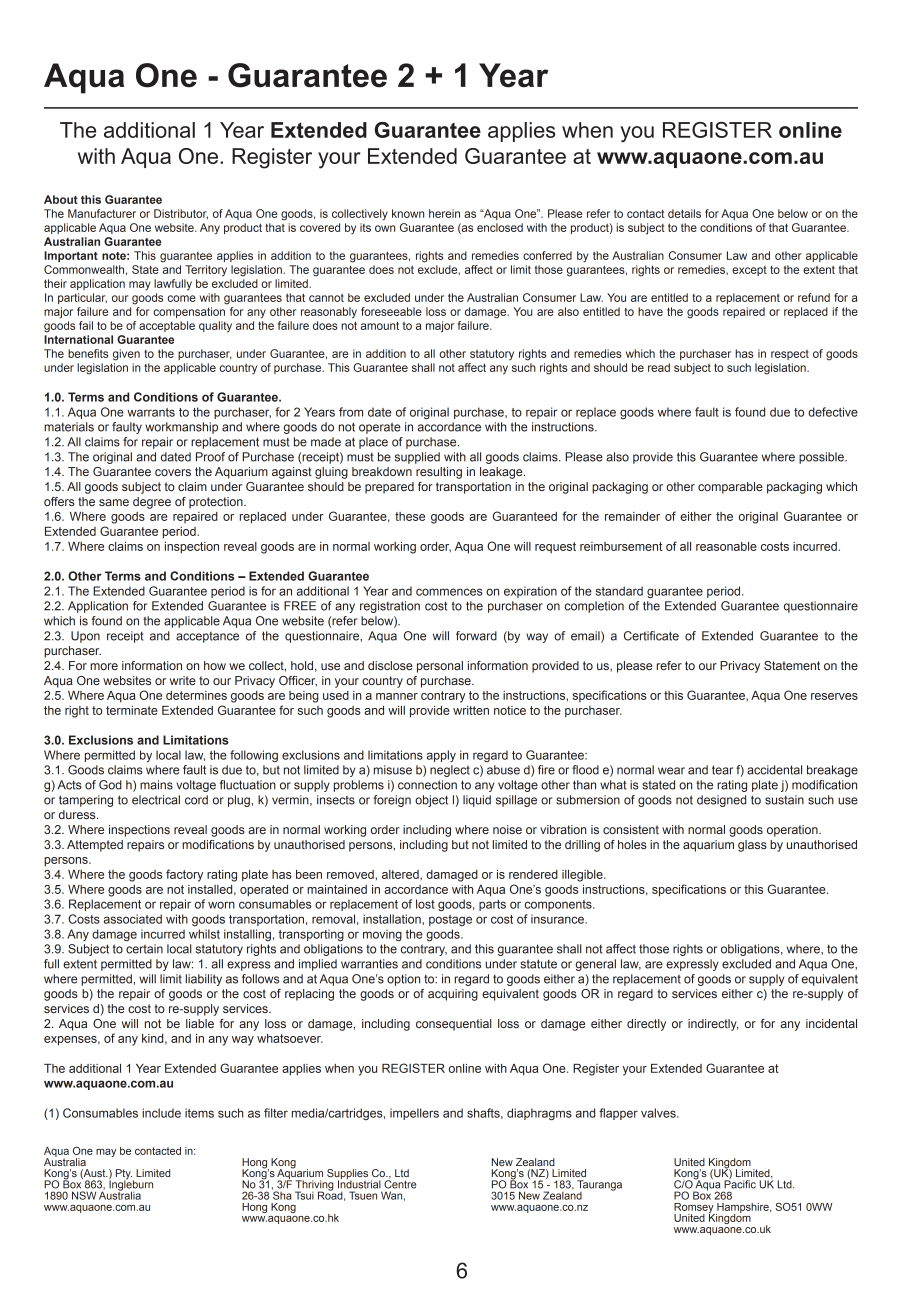  Describe the element at coordinates (132, 710) in the document. I see `terminate` at that location.
